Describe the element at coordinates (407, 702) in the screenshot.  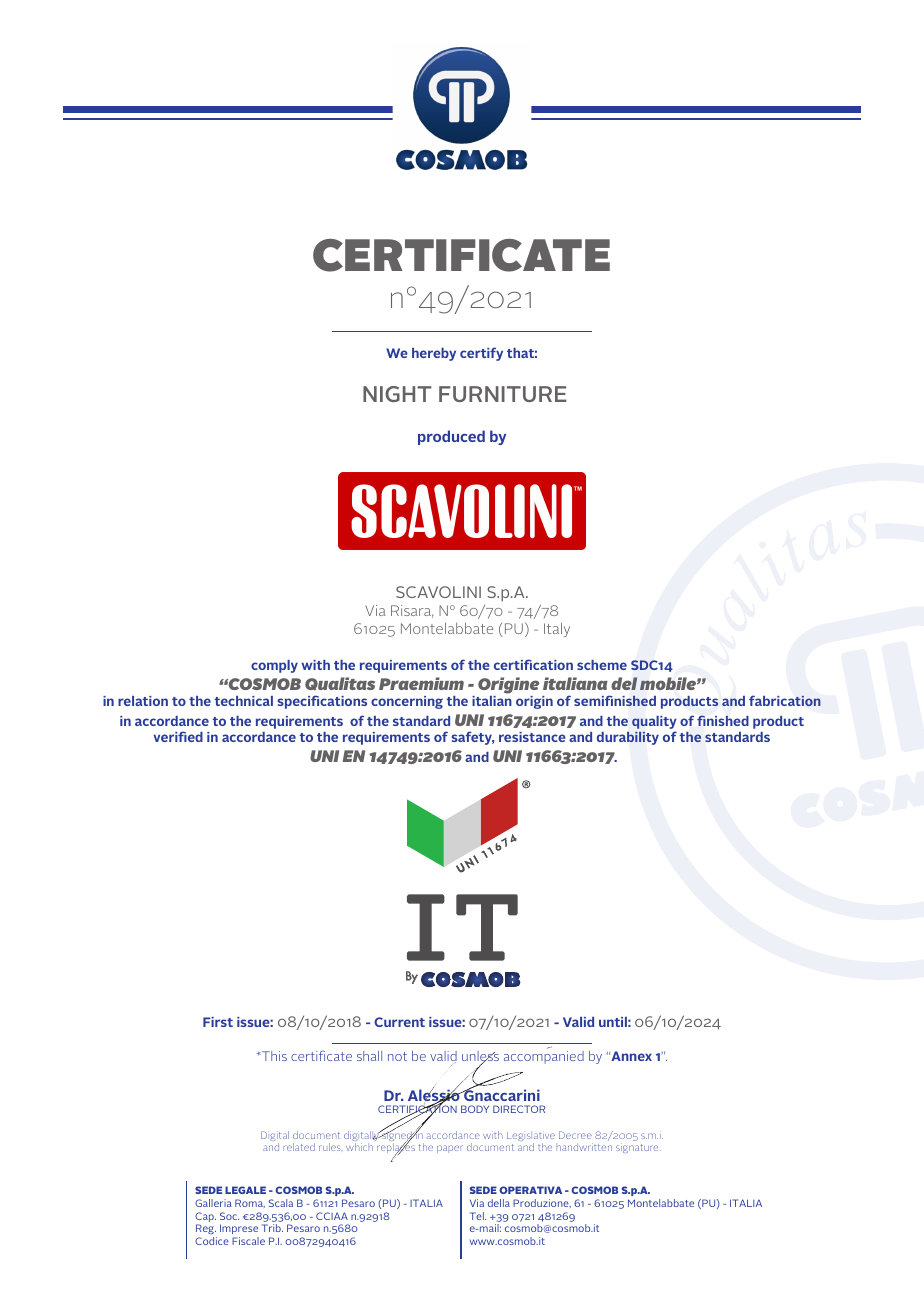
I see `concerning` at that location.
